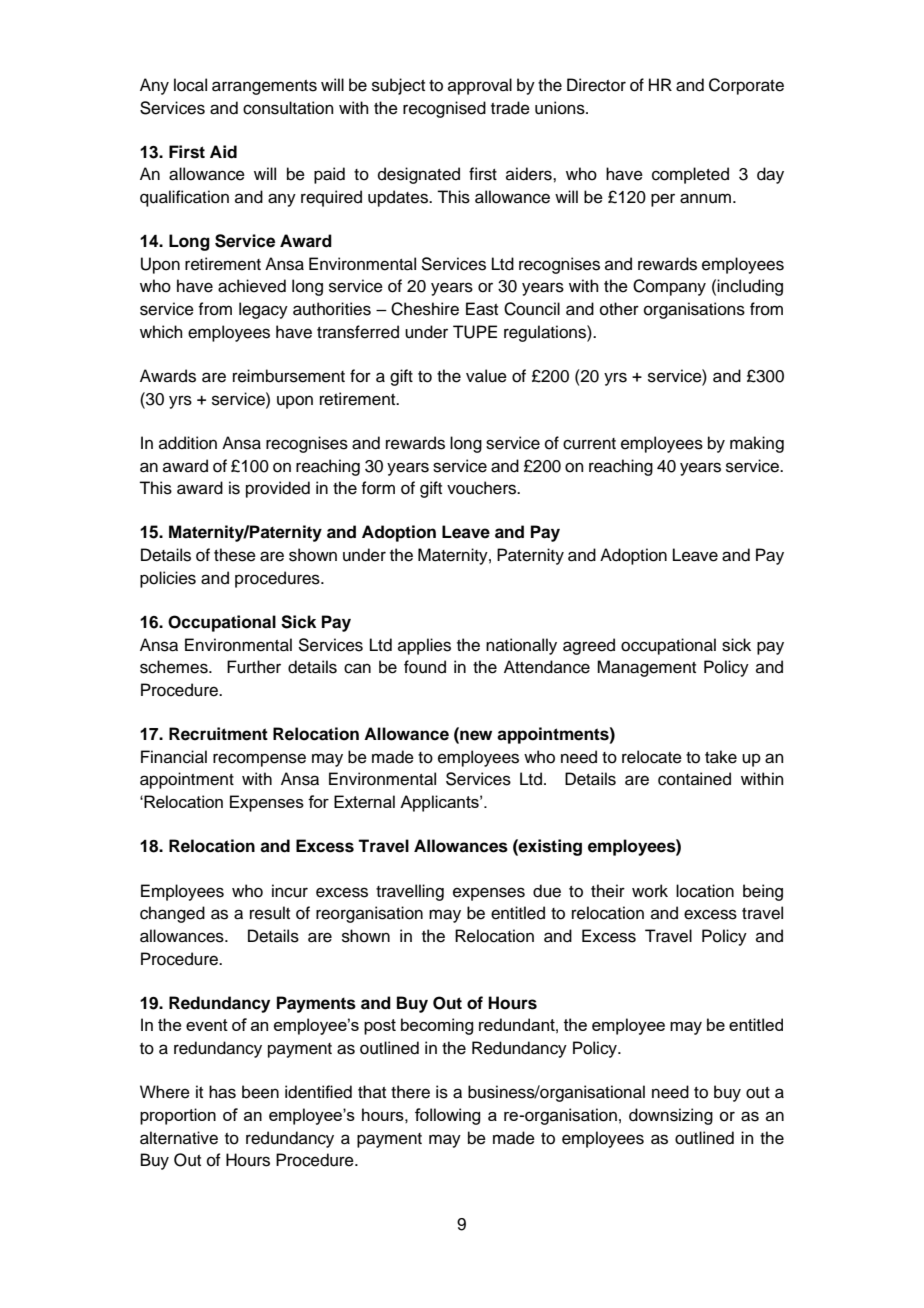 The height and width of the screenshot is (1308, 924). Describe the element at coordinates (424, 646) in the screenshot. I see `applies` at that location.
